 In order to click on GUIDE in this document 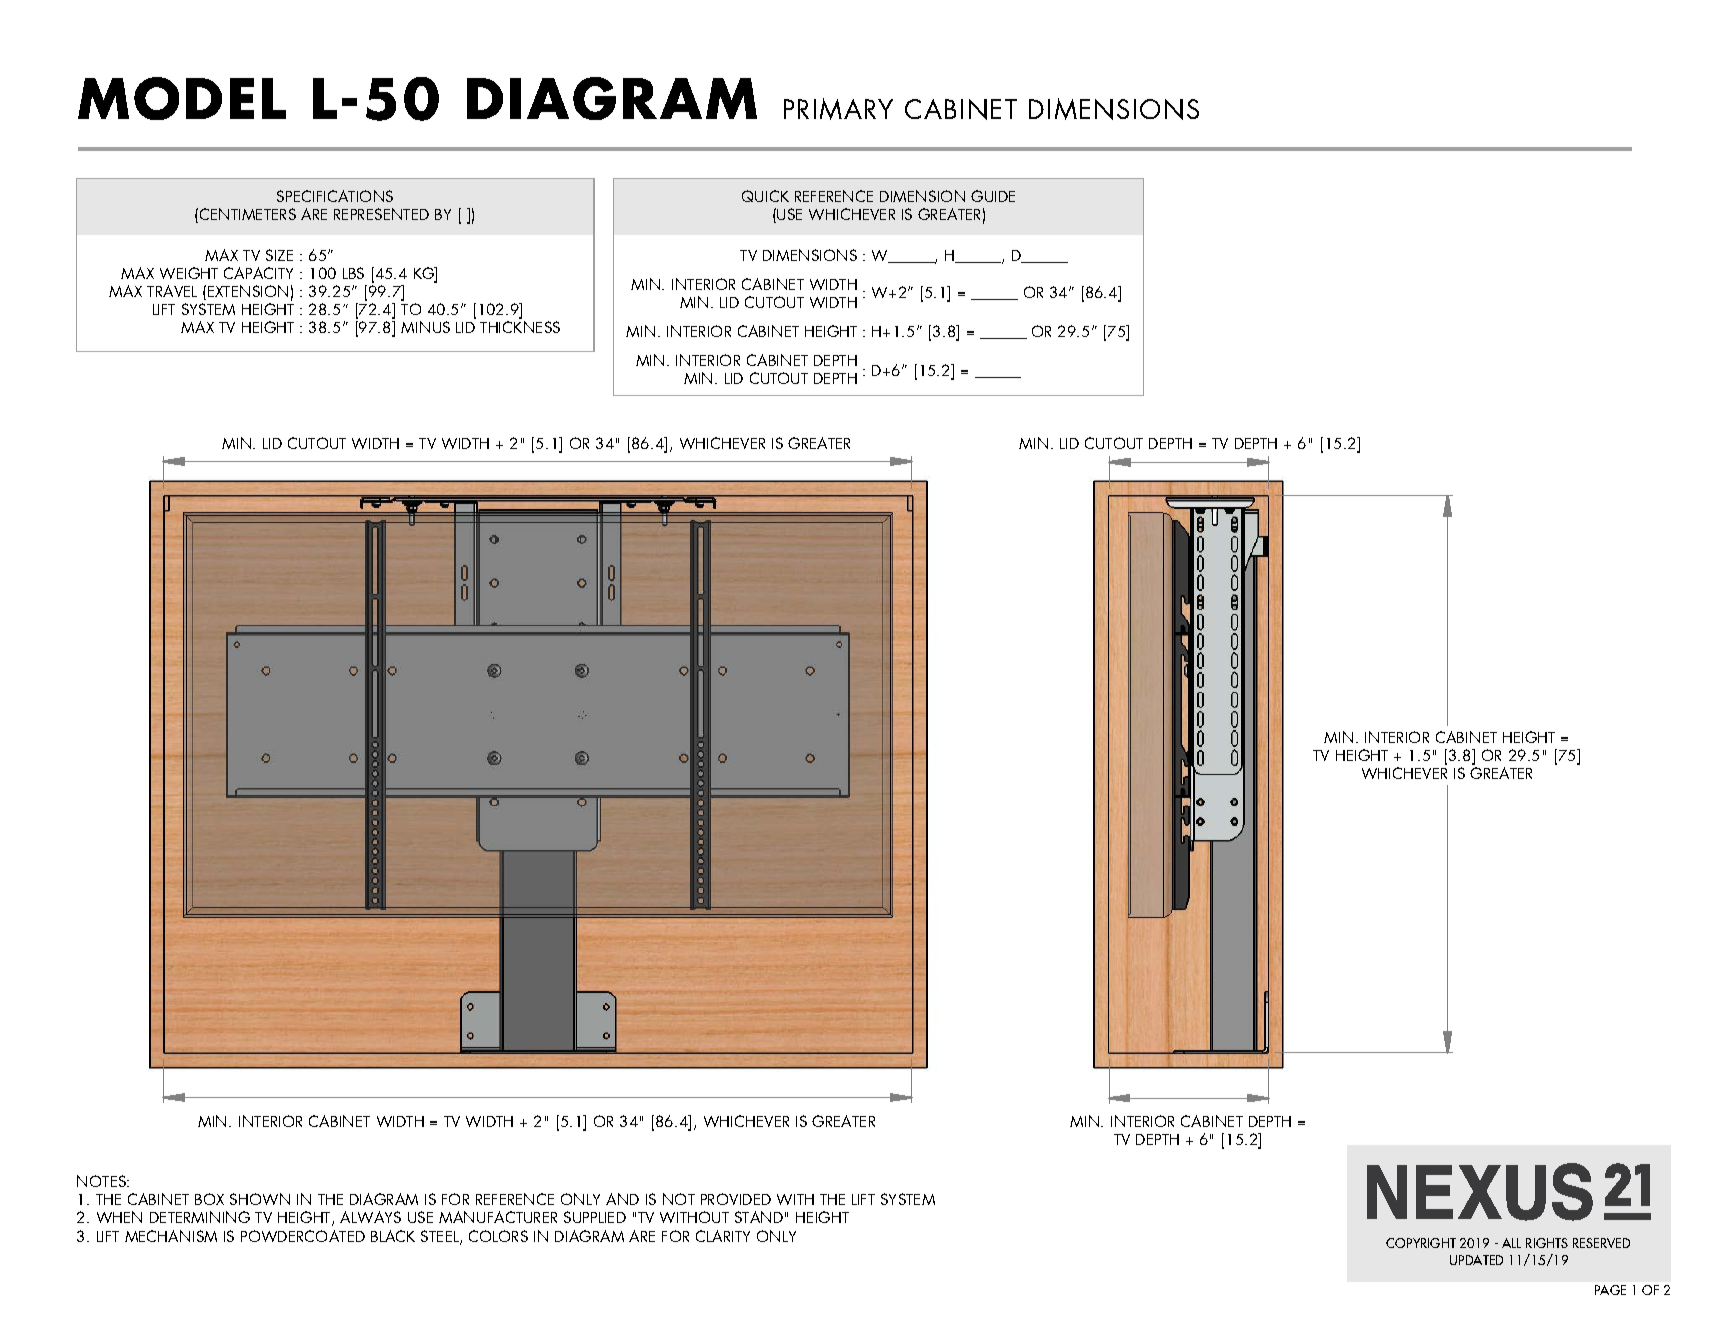, I will do `click(993, 196)`.
